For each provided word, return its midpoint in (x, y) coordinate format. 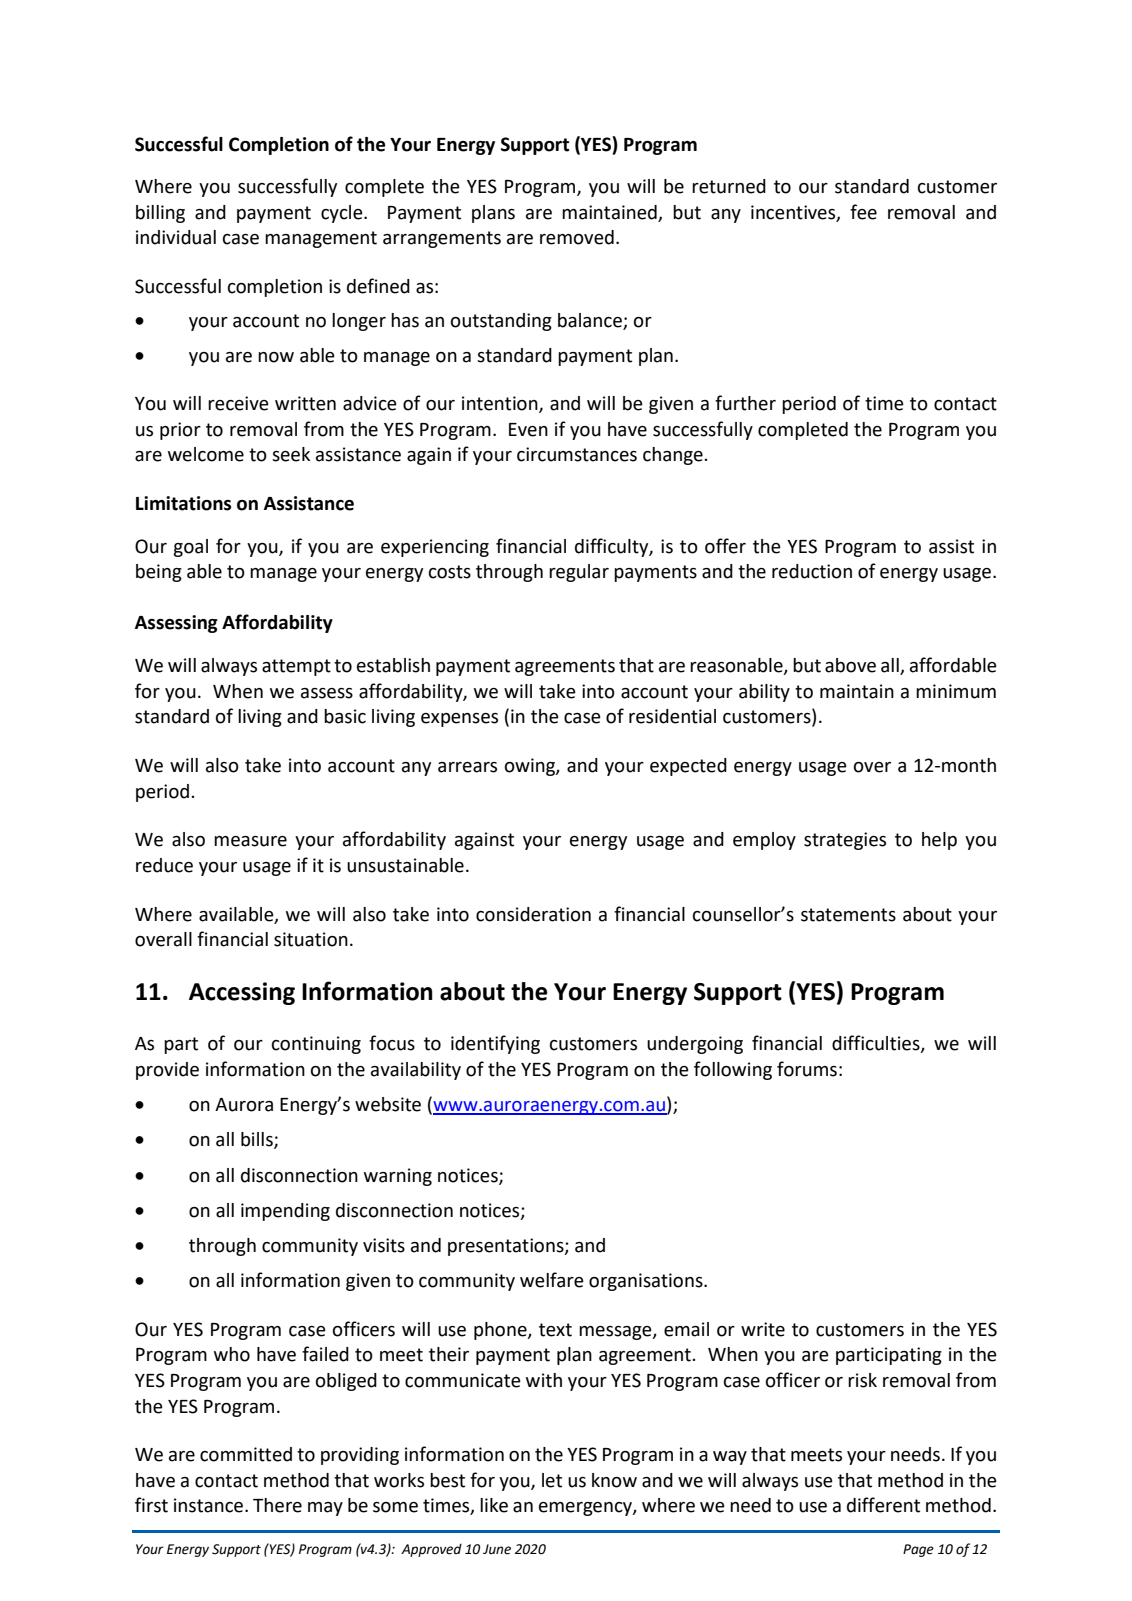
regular (579, 573)
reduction (812, 571)
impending (285, 1212)
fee (863, 212)
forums (807, 1069)
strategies (845, 841)
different (883, 1505)
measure (250, 841)
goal (190, 548)
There (277, 1505)
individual (176, 237)
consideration (533, 914)
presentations (507, 1247)
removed (577, 237)
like (494, 1505)
